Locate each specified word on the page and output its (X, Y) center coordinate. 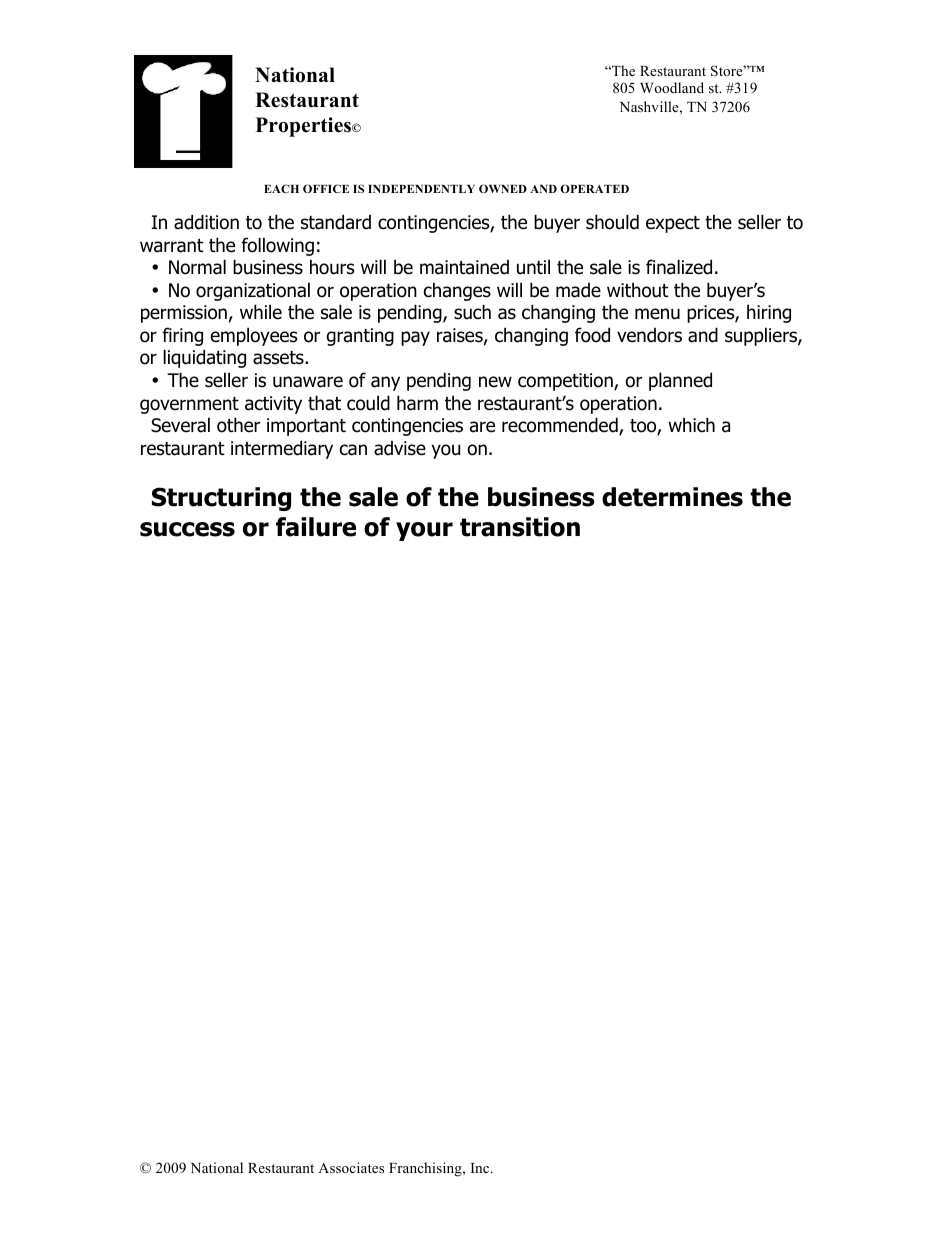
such (472, 312)
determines (672, 497)
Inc (481, 1168)
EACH (281, 188)
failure (316, 527)
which (691, 425)
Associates (351, 1167)
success (187, 529)
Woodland (672, 87)
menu (657, 314)
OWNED (503, 188)
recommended (561, 426)
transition (520, 527)
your (424, 531)
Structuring (221, 499)
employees (254, 336)
